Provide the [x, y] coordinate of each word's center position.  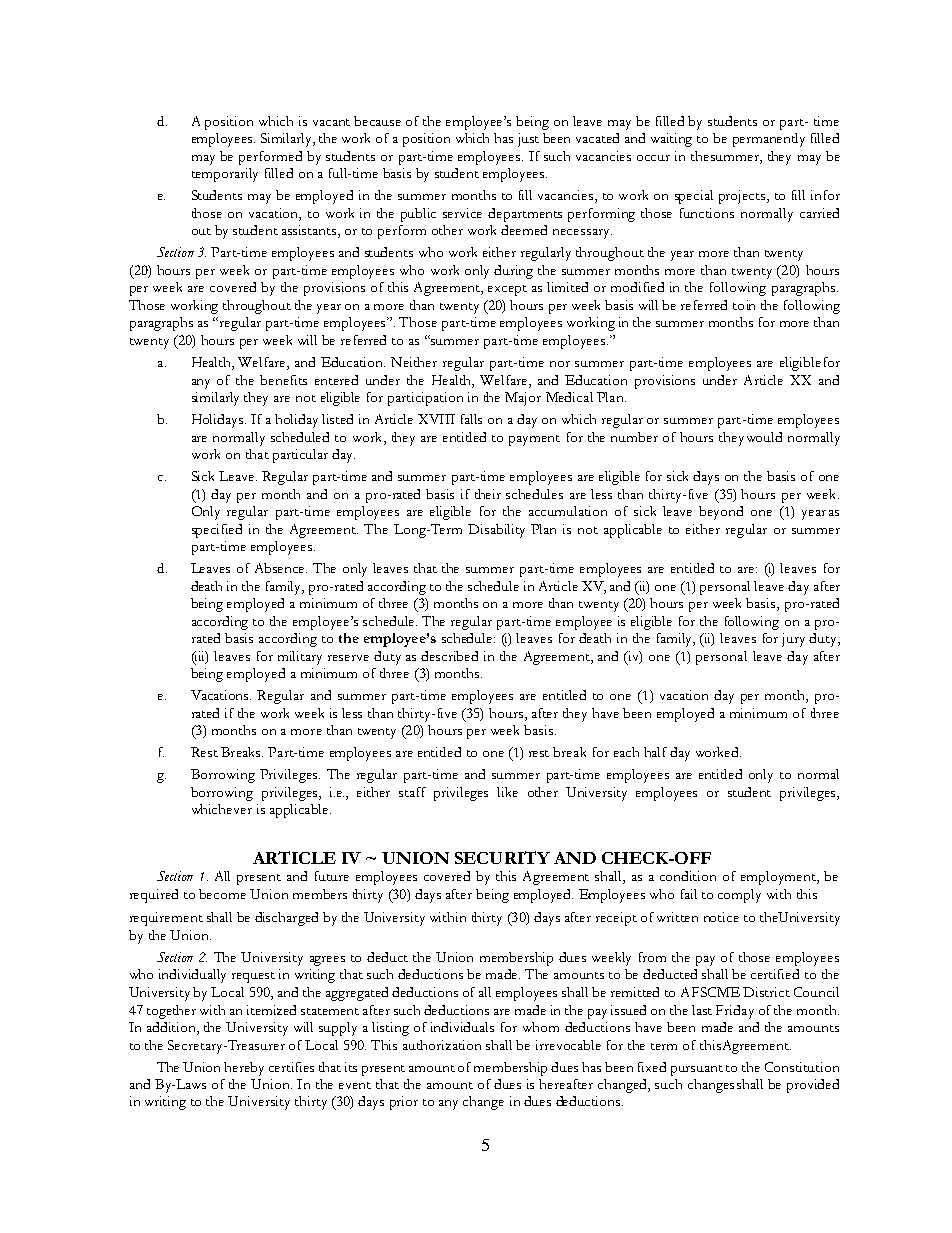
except [507, 290]
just [528, 140]
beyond [721, 513]
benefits [283, 380]
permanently [769, 140]
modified [637, 287]
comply [739, 896]
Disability [496, 531]
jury [793, 640]
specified [217, 531]
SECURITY [502, 857]
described [449, 656]
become [222, 894]
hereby [244, 1069]
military [300, 658]
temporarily [225, 175]
